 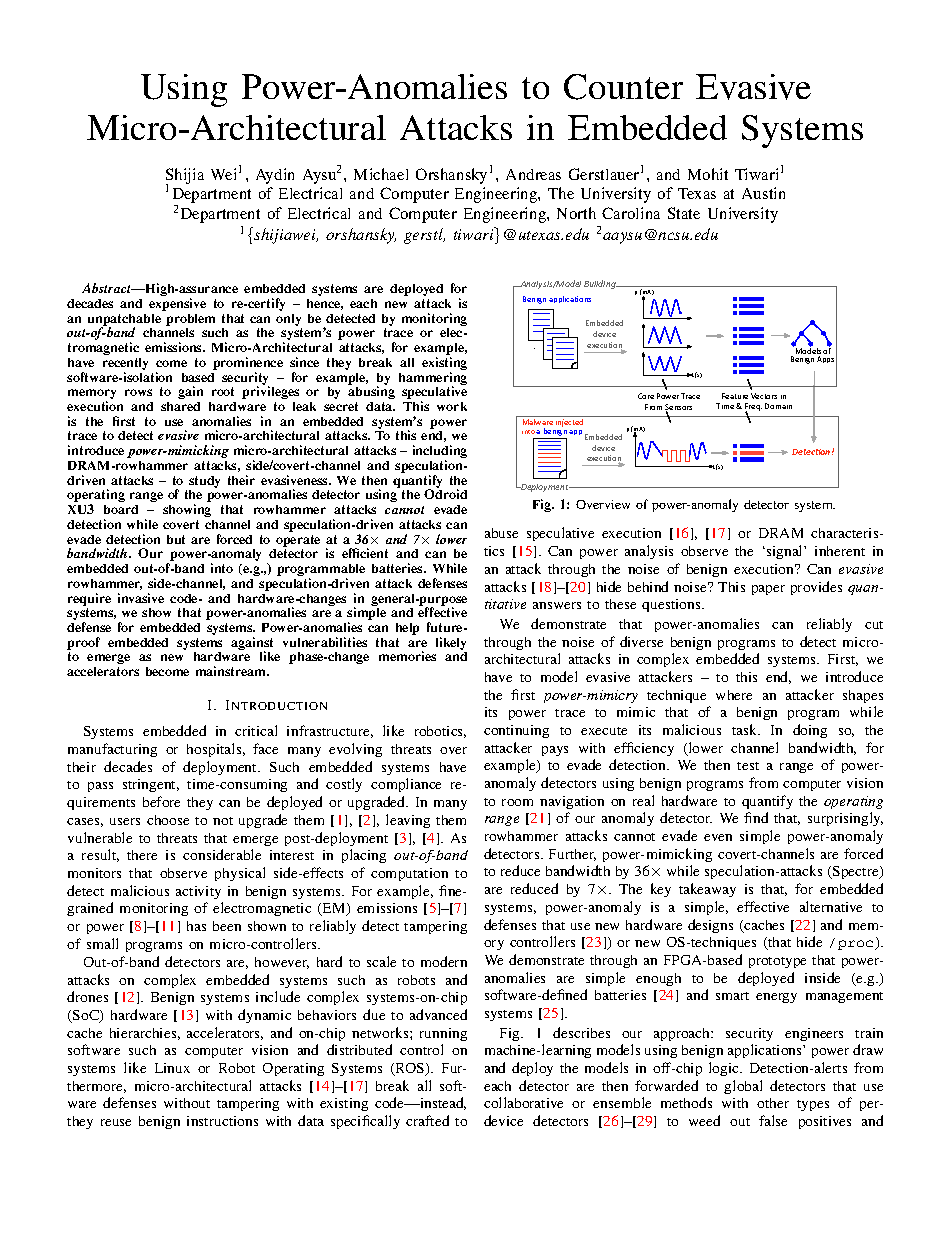 I want to click on room, so click(x=517, y=802).
